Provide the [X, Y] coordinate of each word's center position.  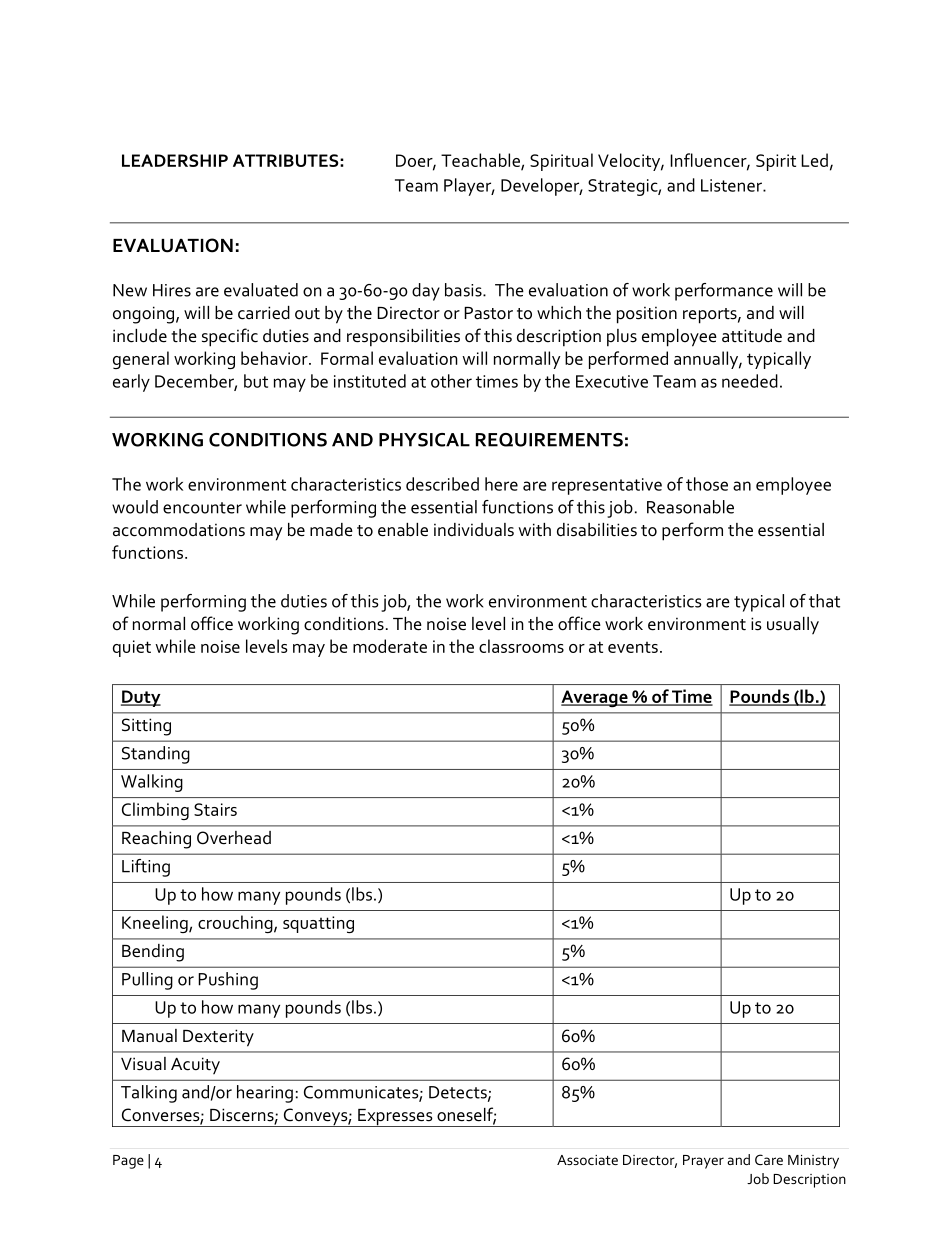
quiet [132, 648]
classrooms [521, 646]
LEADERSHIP [175, 160]
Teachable [481, 161]
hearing [265, 1094]
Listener [732, 185]
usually [793, 626]
